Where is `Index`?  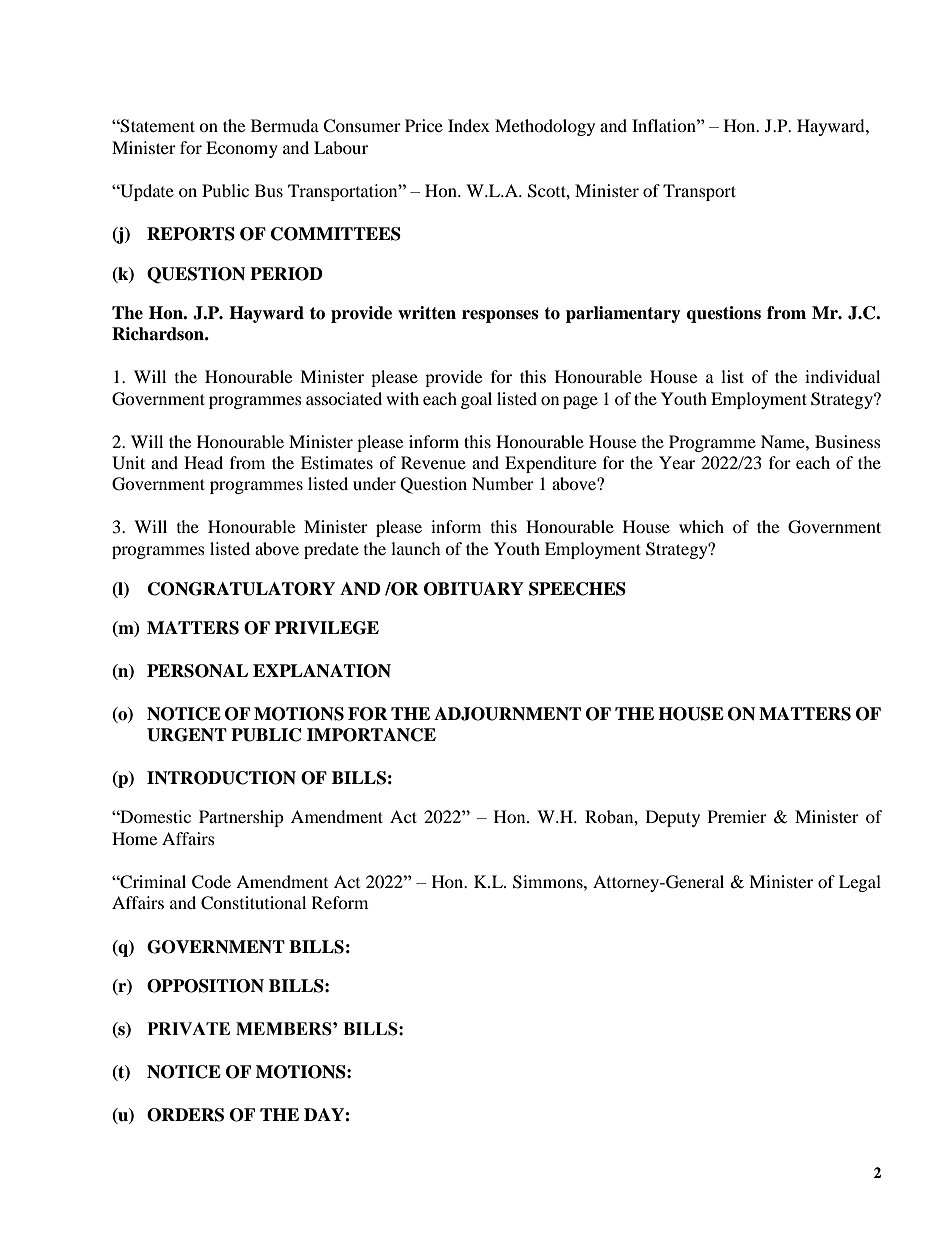 Index is located at coordinates (469, 125).
